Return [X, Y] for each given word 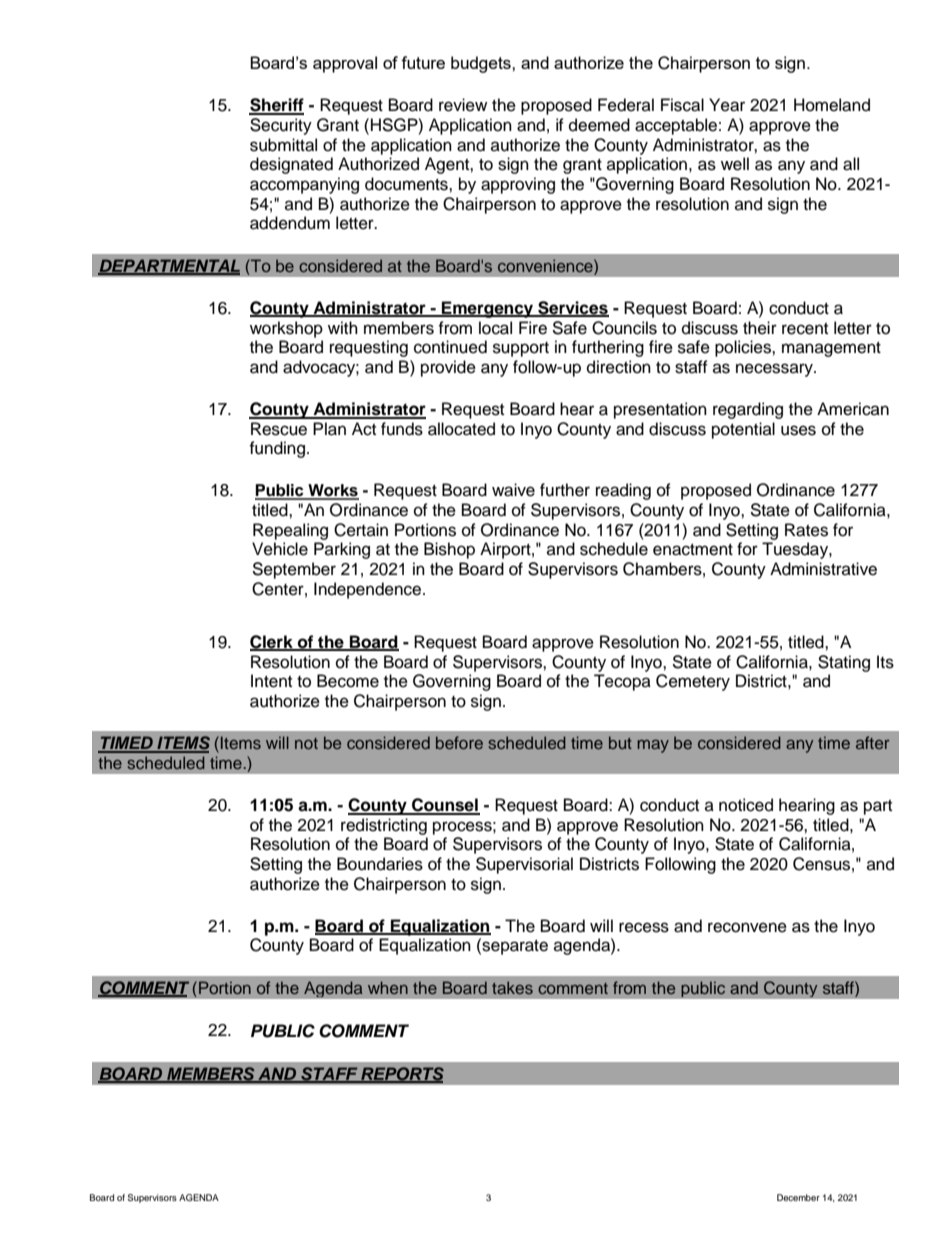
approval [345, 64]
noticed [746, 805]
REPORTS [401, 1074]
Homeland [832, 105]
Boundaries [380, 864]
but [620, 742]
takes [512, 987]
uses [798, 430]
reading [623, 491]
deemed [599, 125]
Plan [329, 429]
